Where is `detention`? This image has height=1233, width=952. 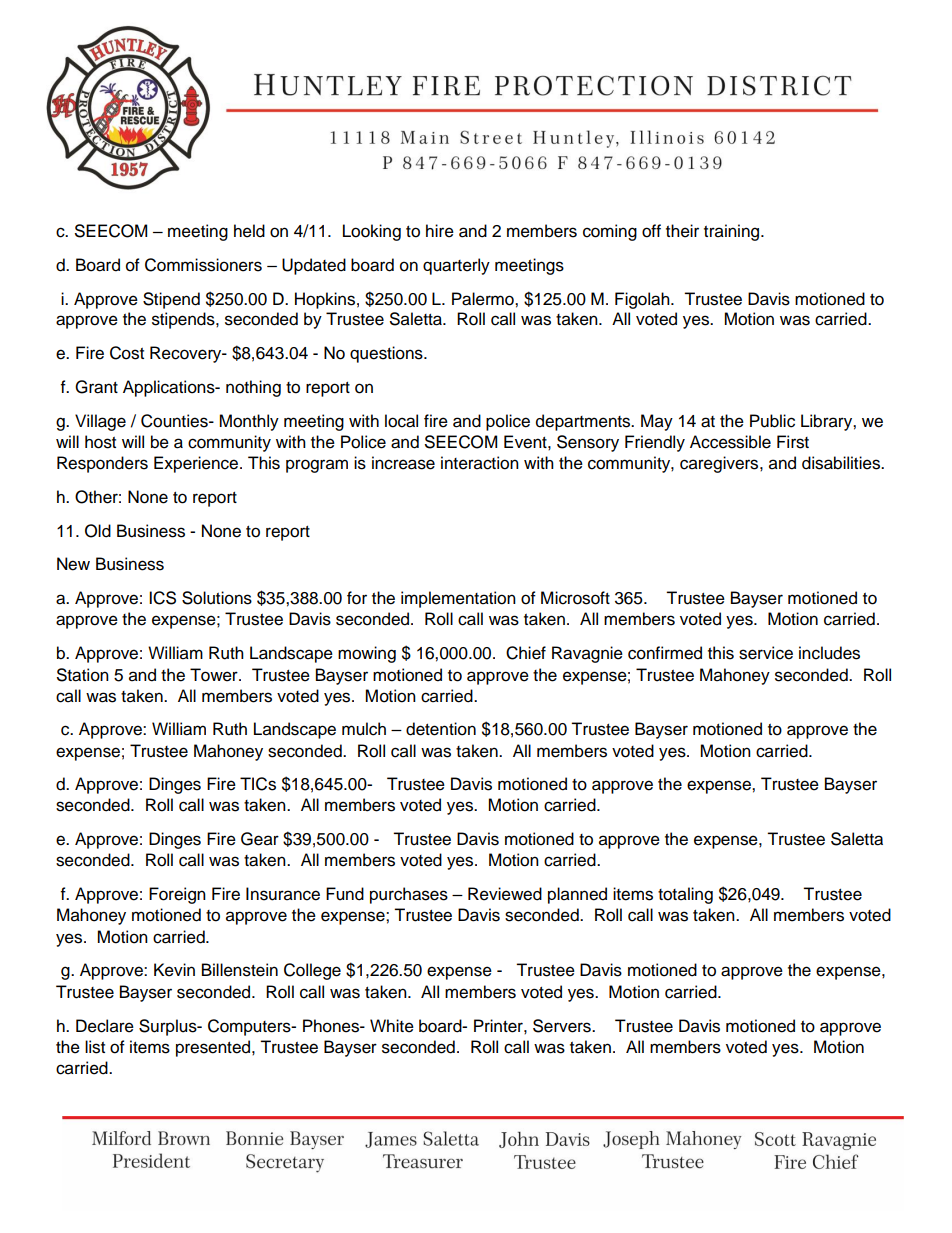
detention is located at coordinates (441, 729).
